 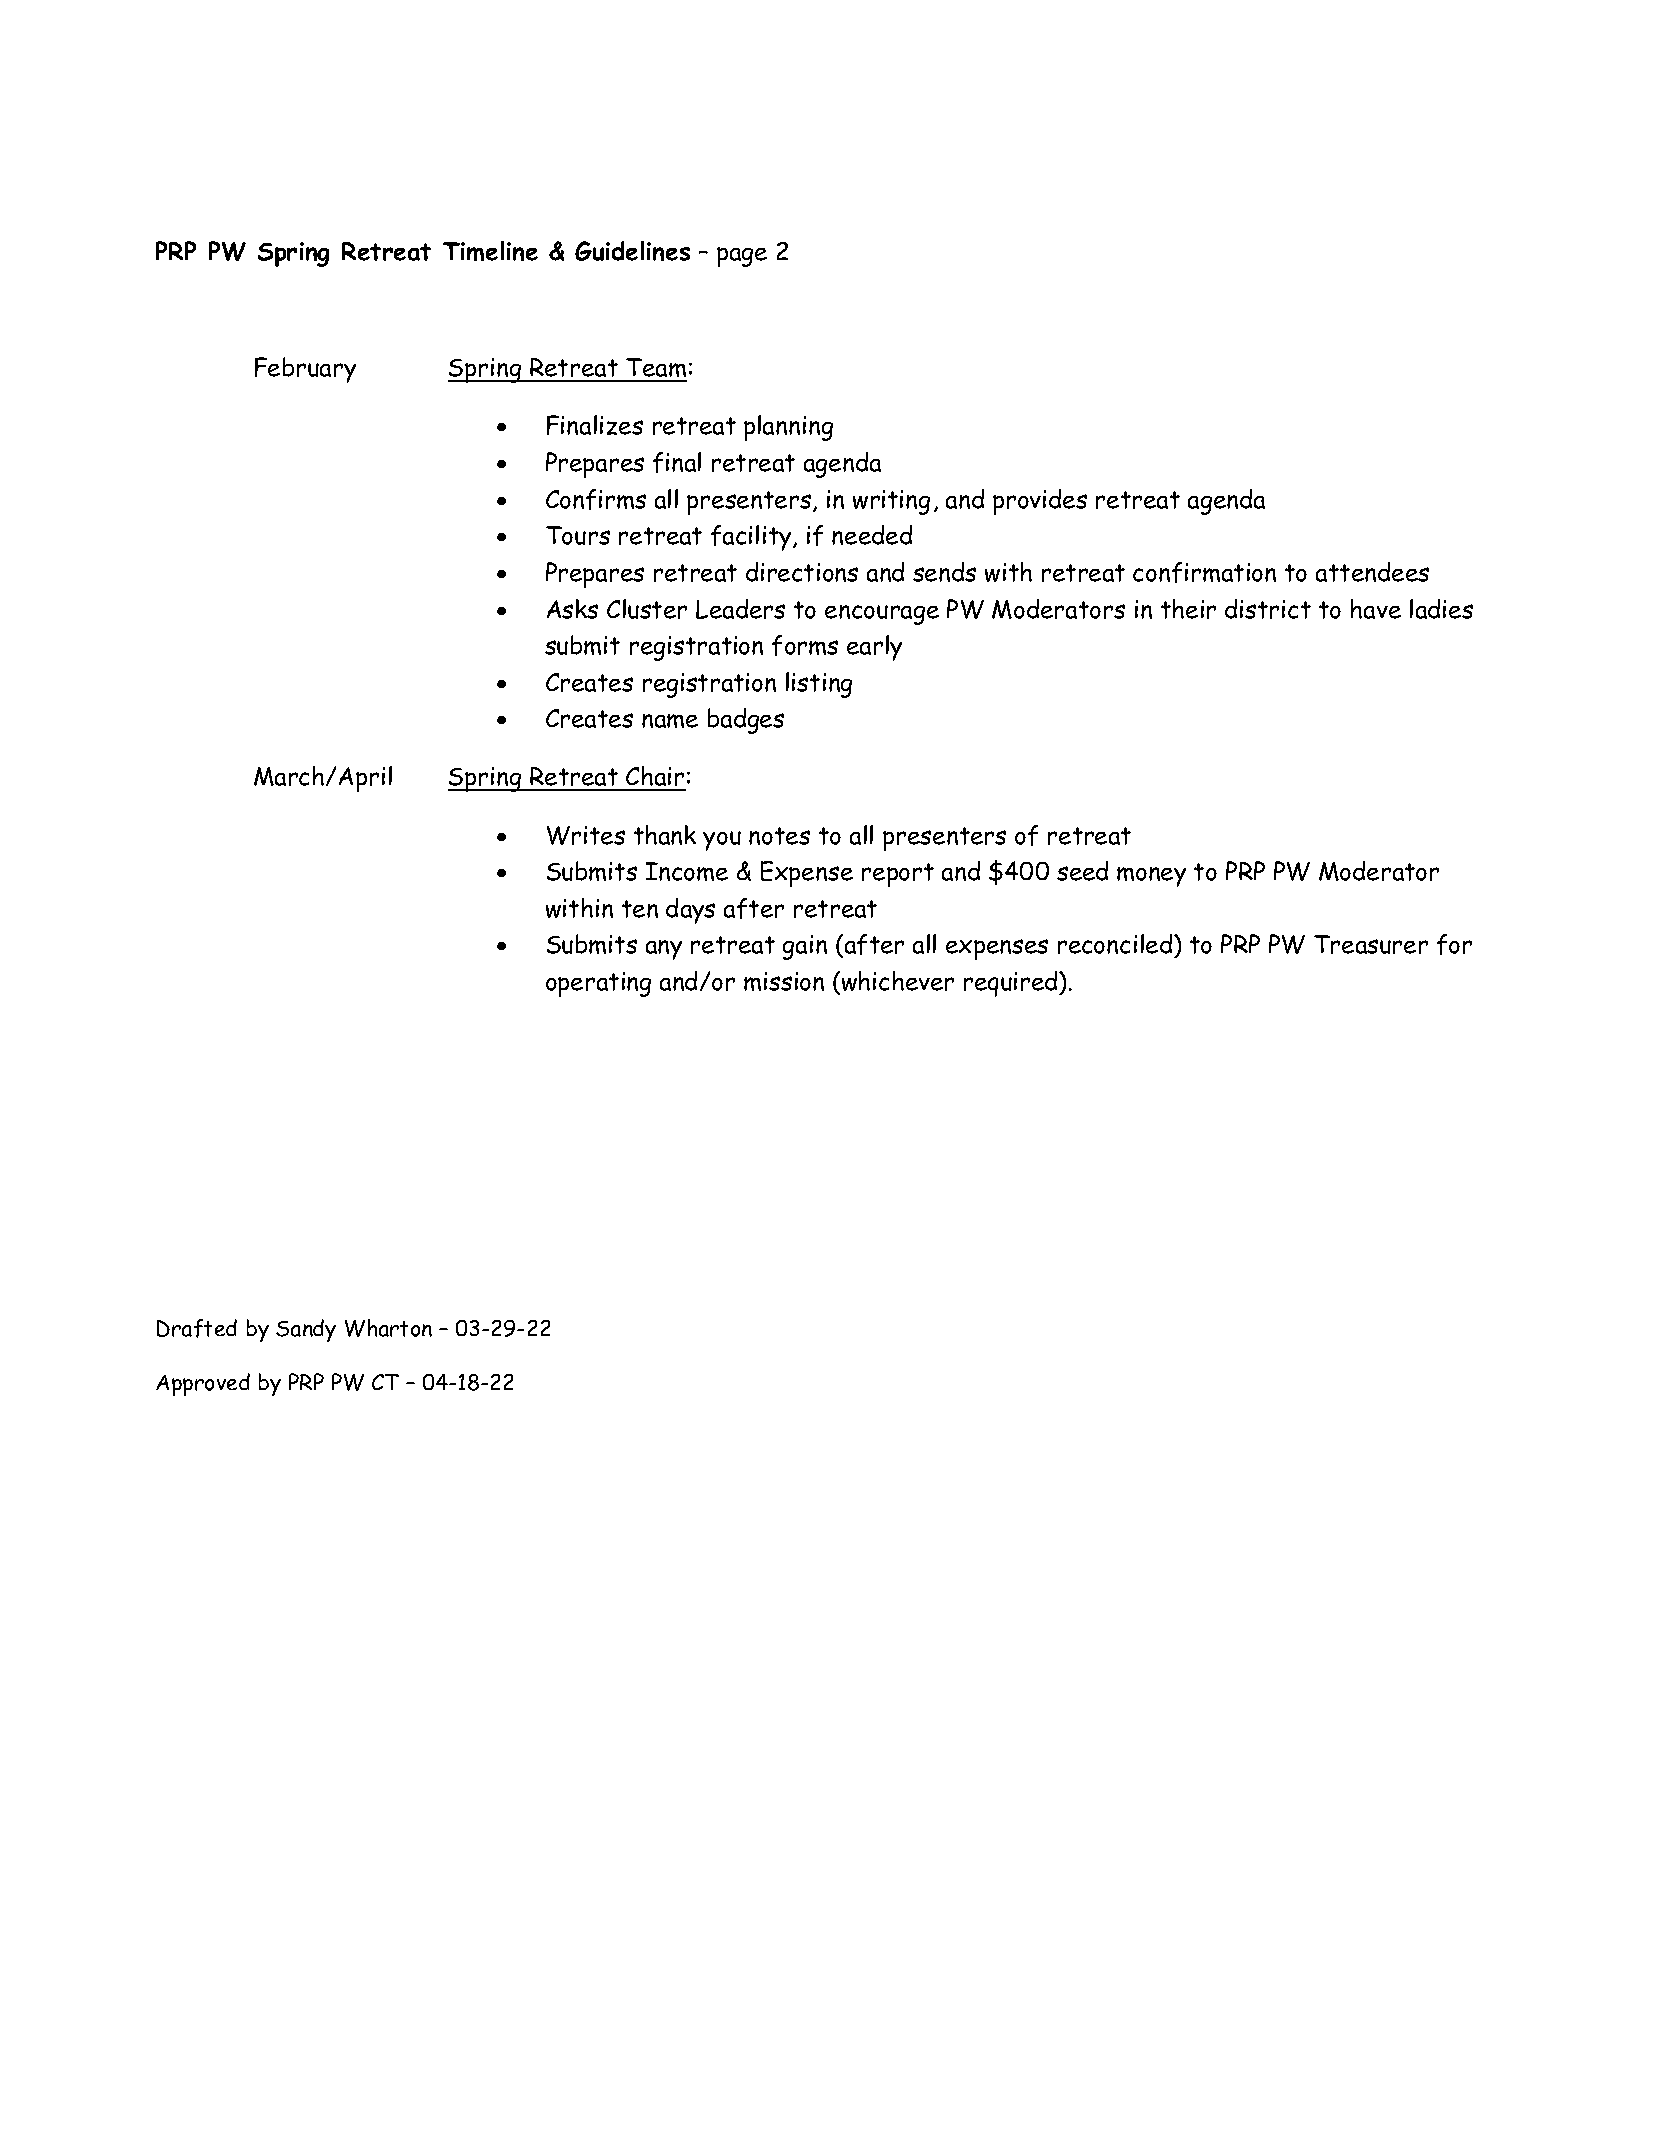 I want to click on district, so click(x=1268, y=609).
